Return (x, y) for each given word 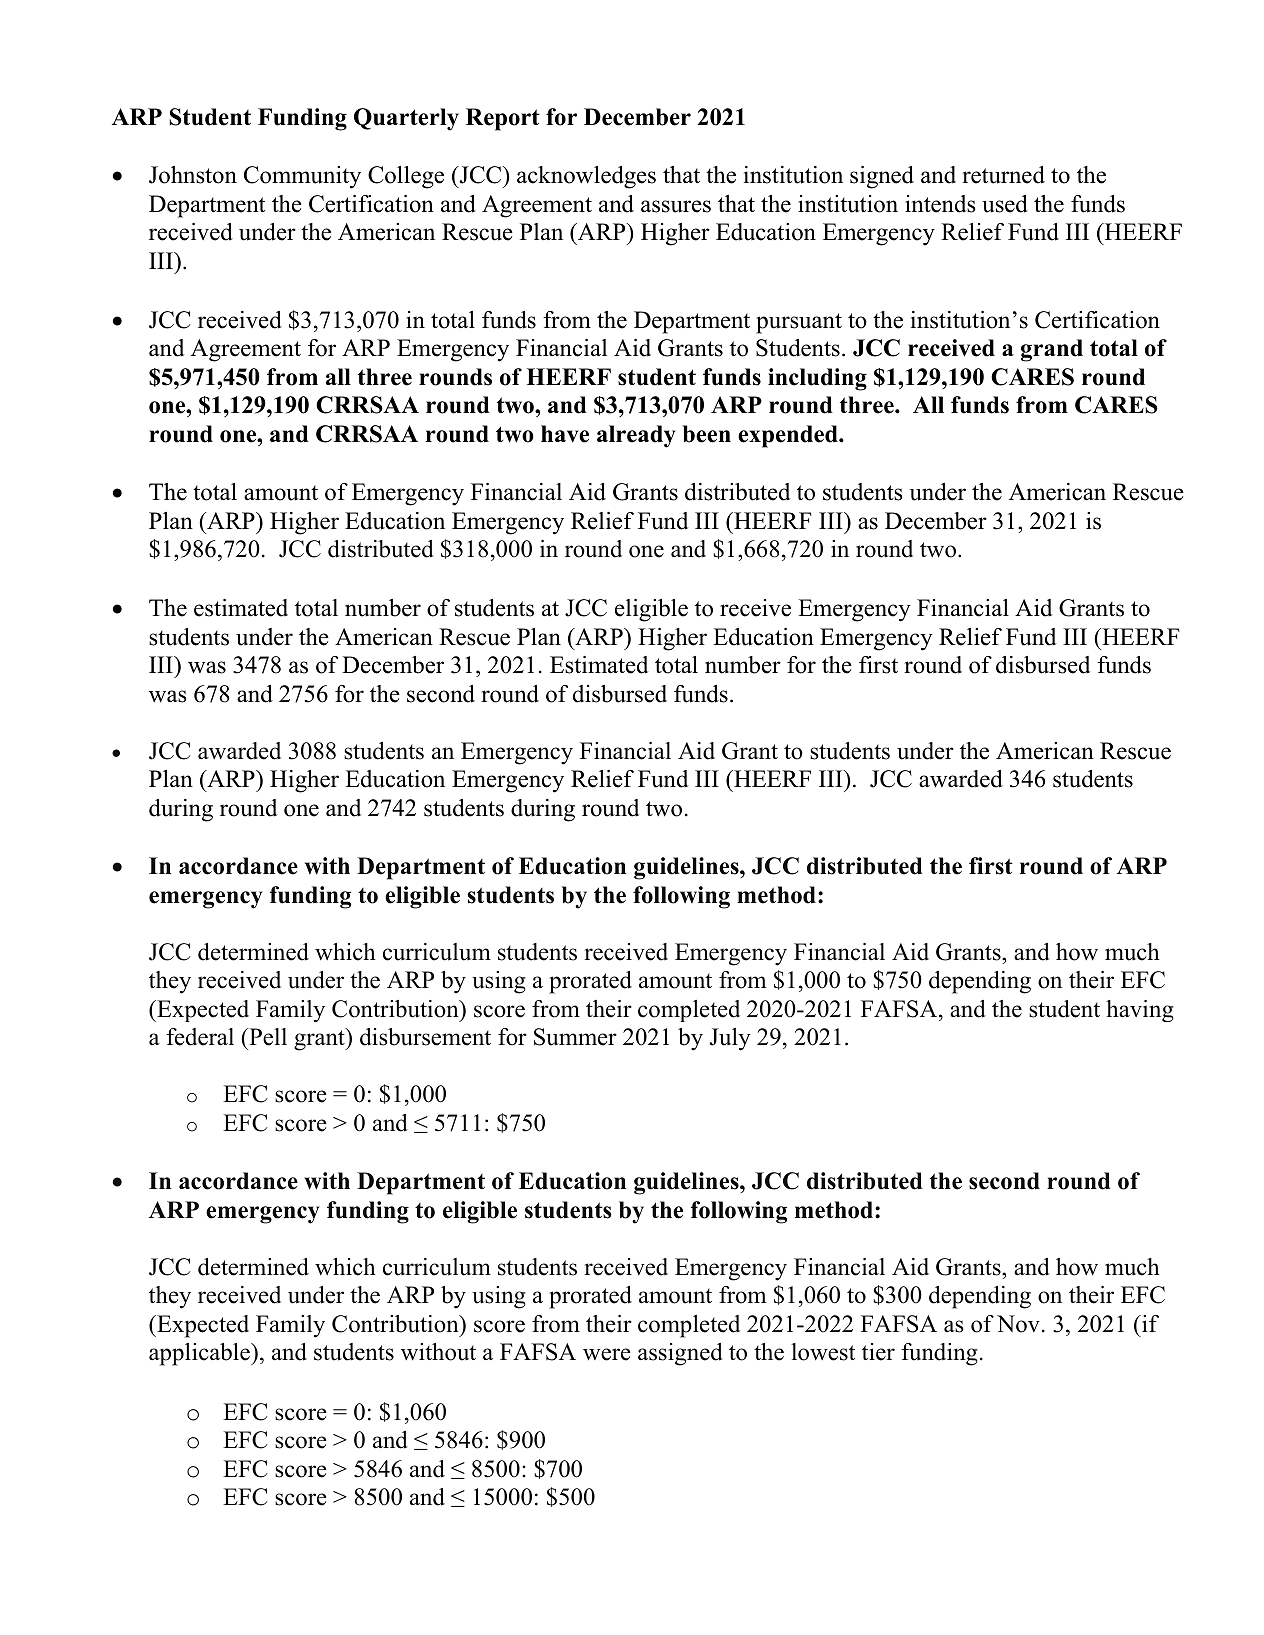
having (1140, 1011)
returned (1003, 175)
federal (200, 1037)
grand (1052, 350)
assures (676, 206)
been (707, 434)
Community (302, 177)
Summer (575, 1037)
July (730, 1039)
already (636, 436)
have (565, 434)
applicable (200, 1354)
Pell (267, 1037)
